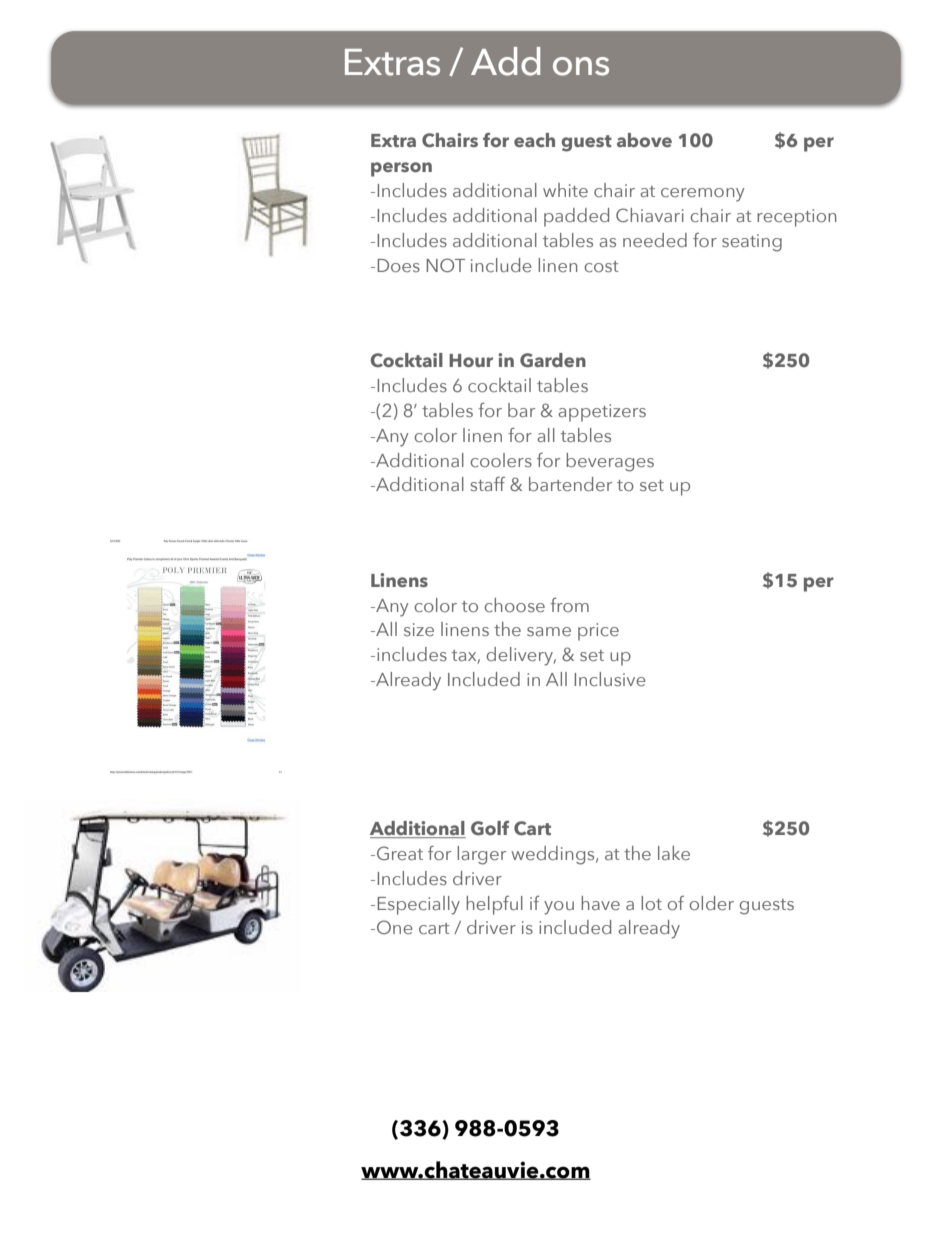 The height and width of the document is (1233, 952). What do you see at coordinates (418, 905) in the document?
I see `Especially` at bounding box center [418, 905].
